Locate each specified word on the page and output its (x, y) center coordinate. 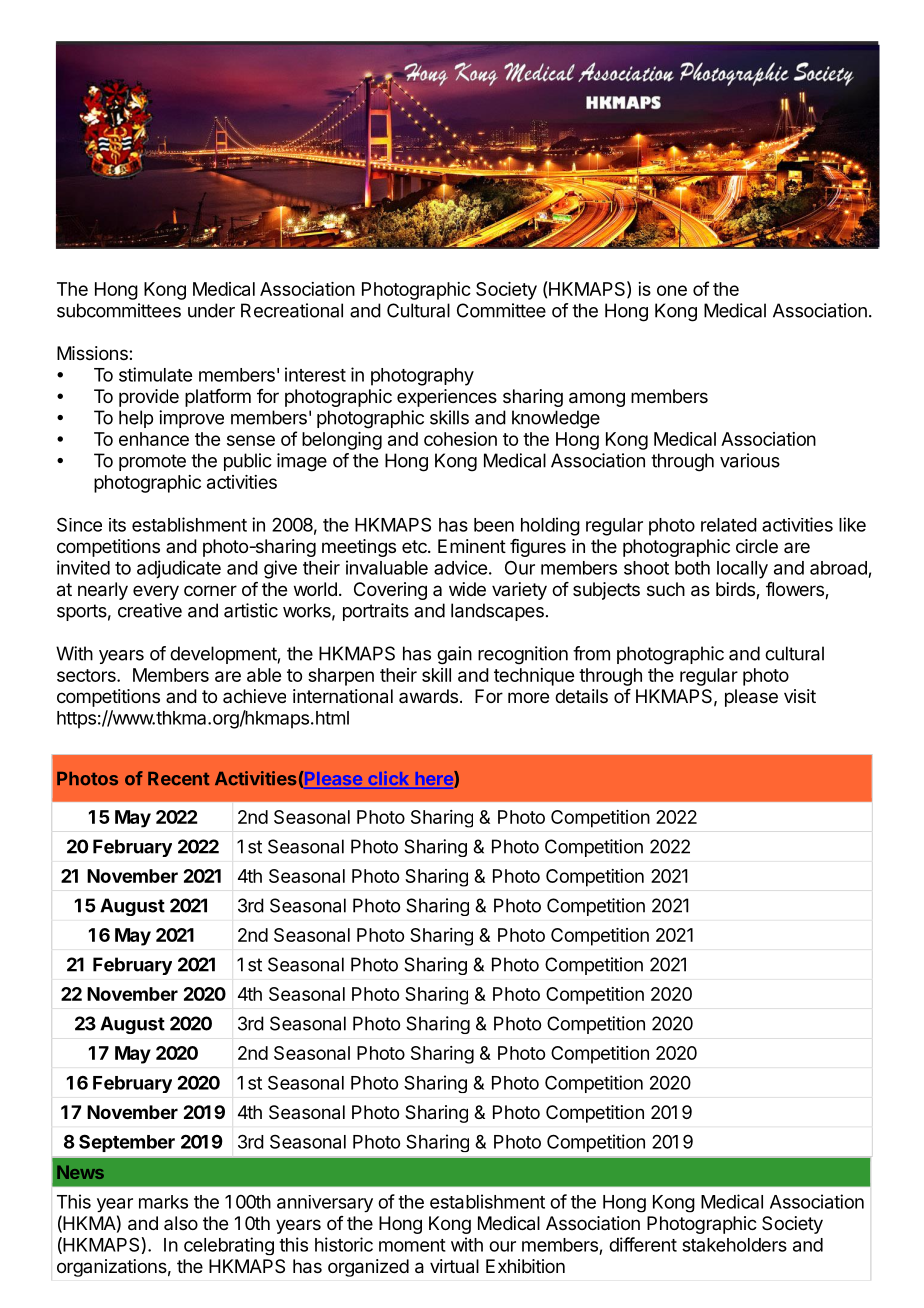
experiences (447, 398)
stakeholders (734, 1245)
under (211, 310)
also (181, 1223)
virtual (454, 1266)
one (672, 290)
